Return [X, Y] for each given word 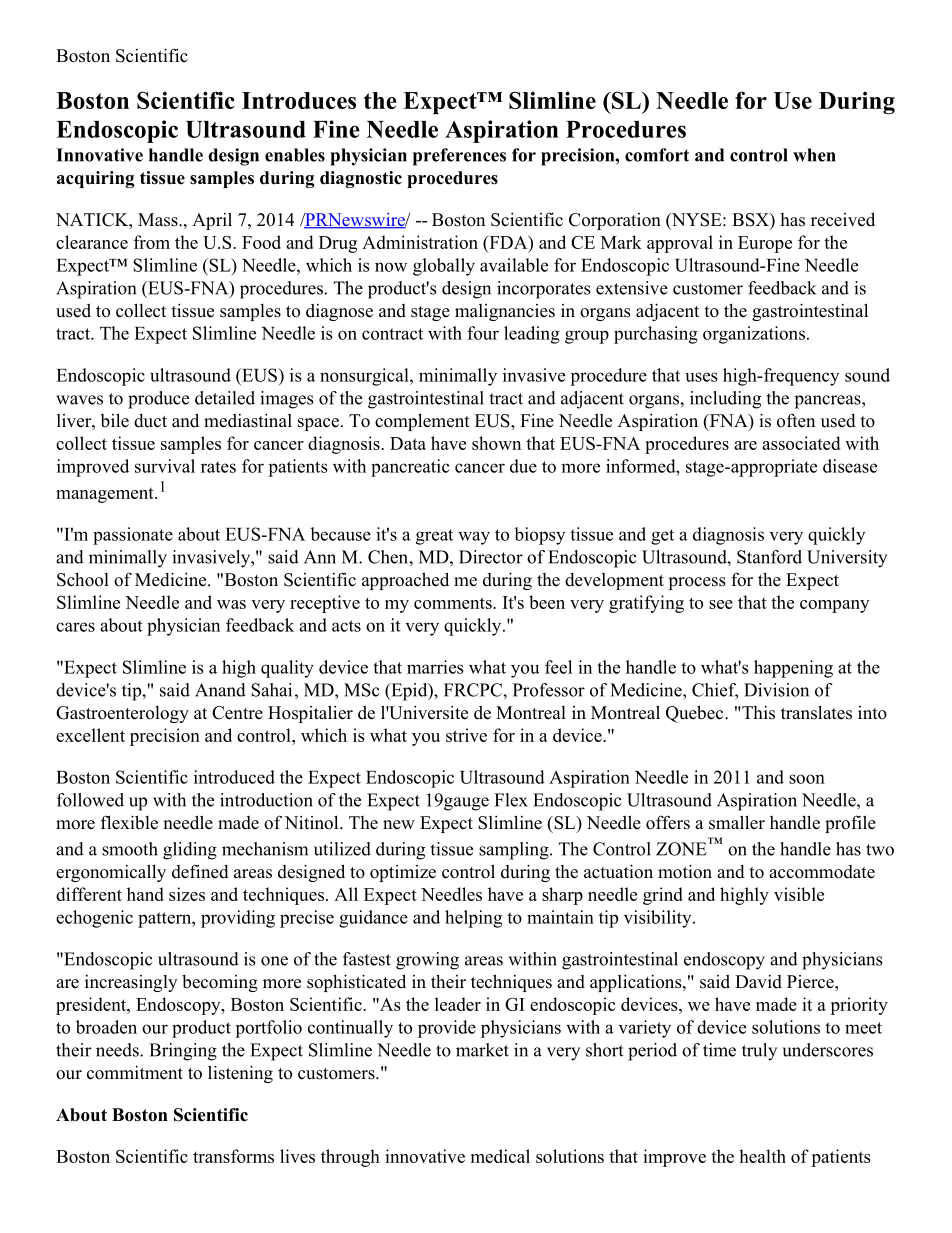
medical [500, 1156]
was [231, 604]
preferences [459, 157]
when [814, 155]
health [762, 1156]
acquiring [95, 179]
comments [454, 603]
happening [793, 669]
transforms [233, 1156]
